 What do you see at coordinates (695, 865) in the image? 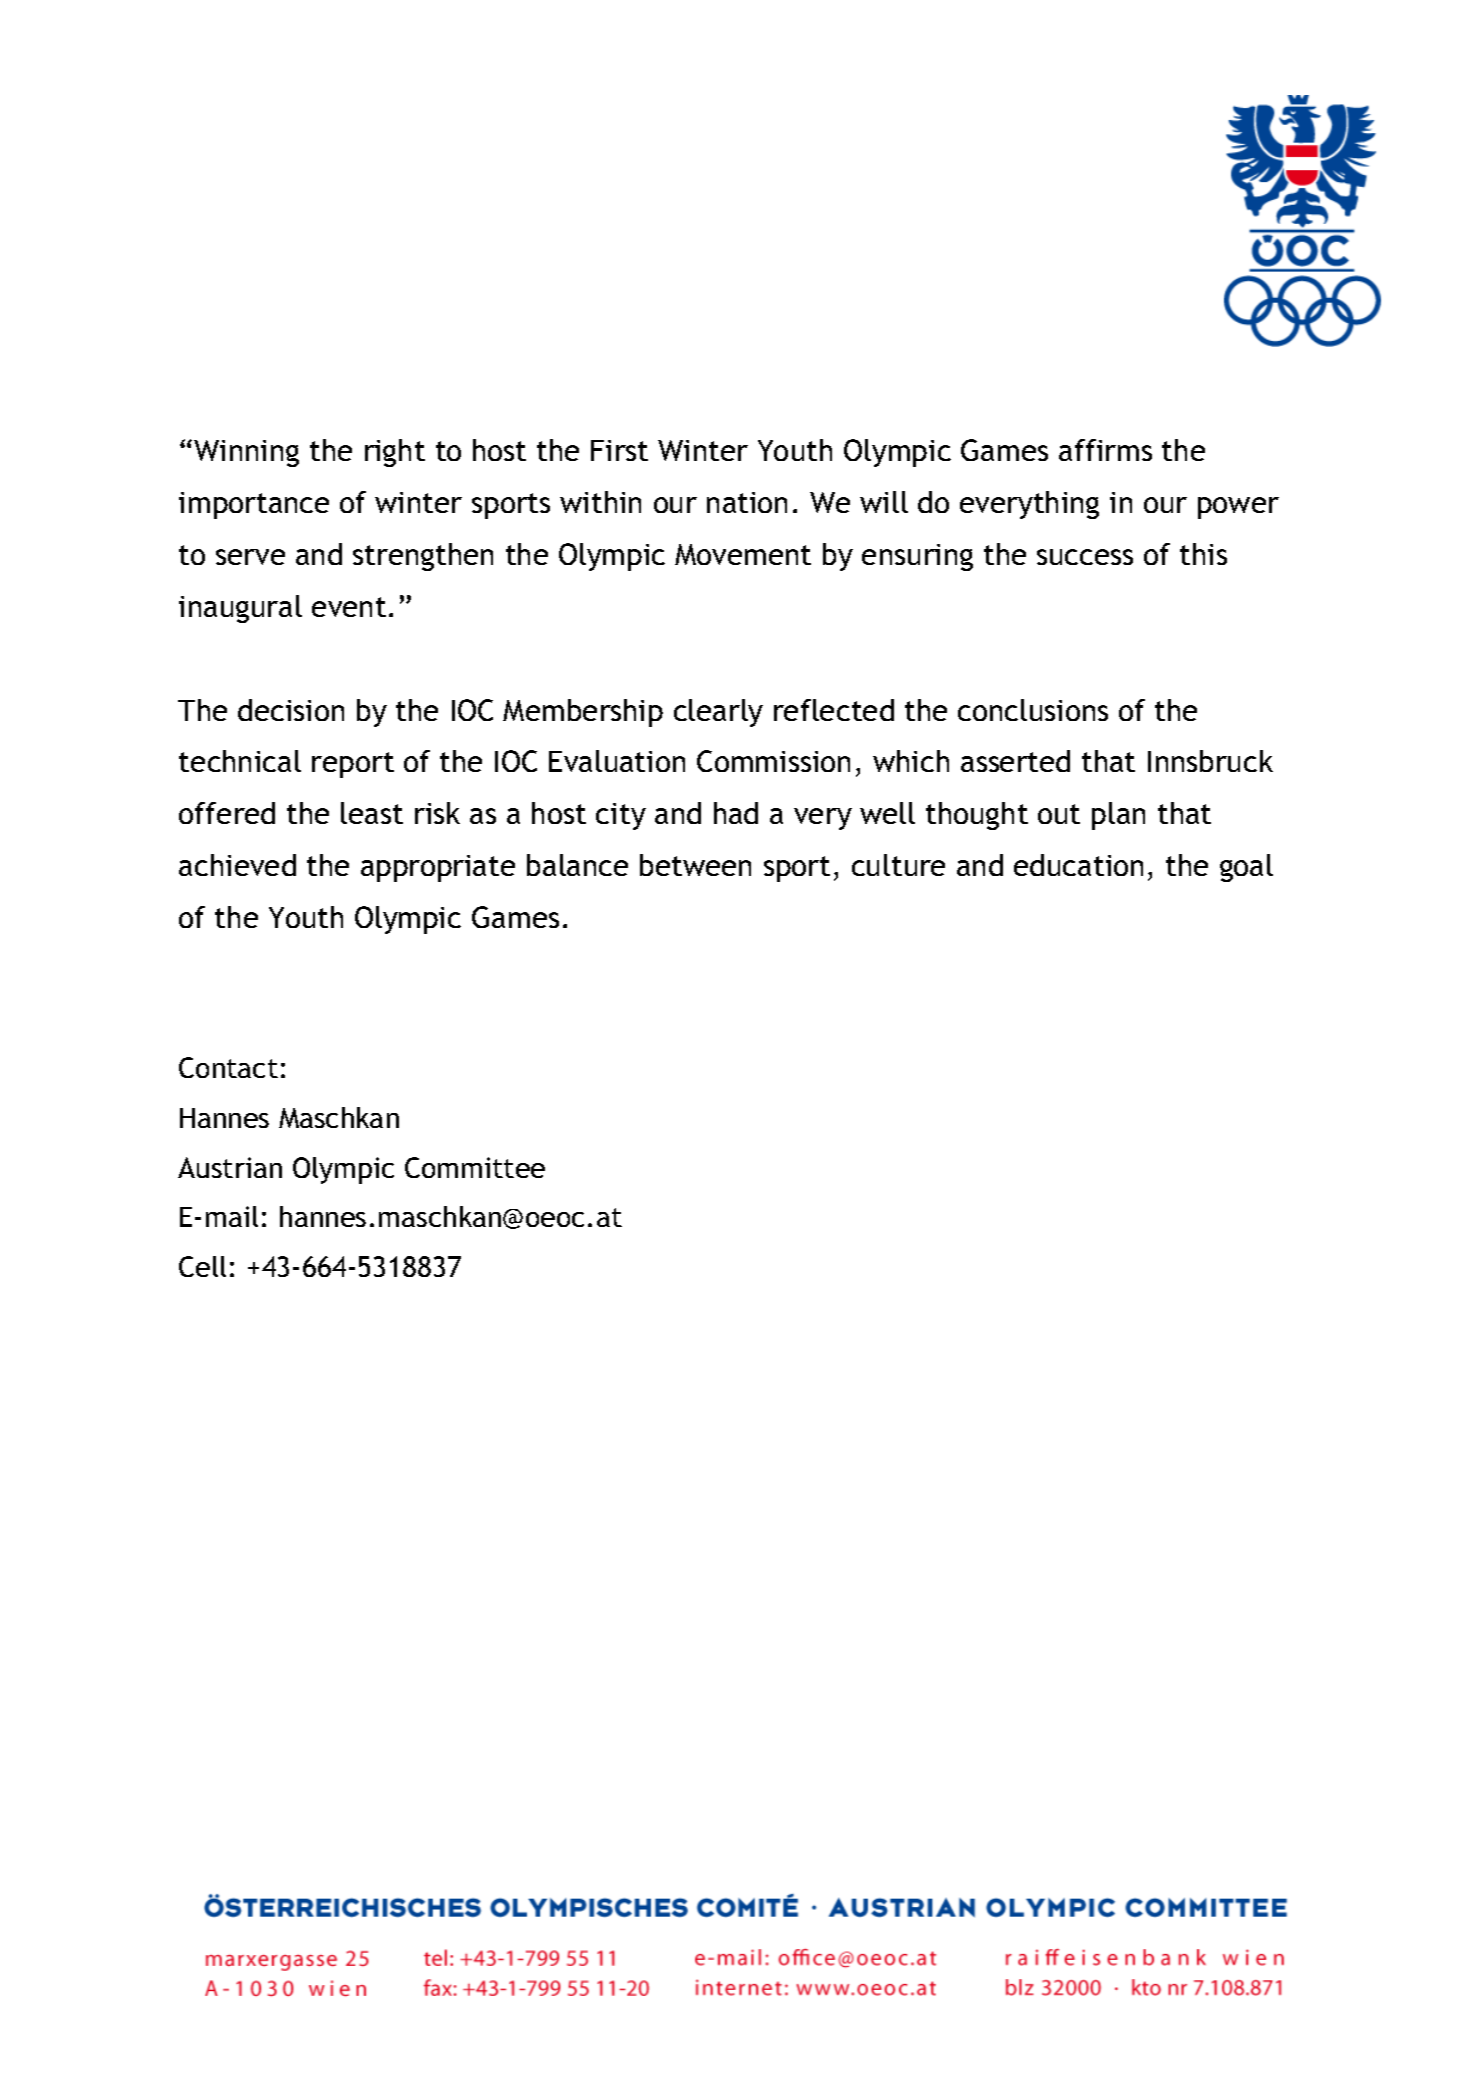
I see `between` at bounding box center [695, 865].
